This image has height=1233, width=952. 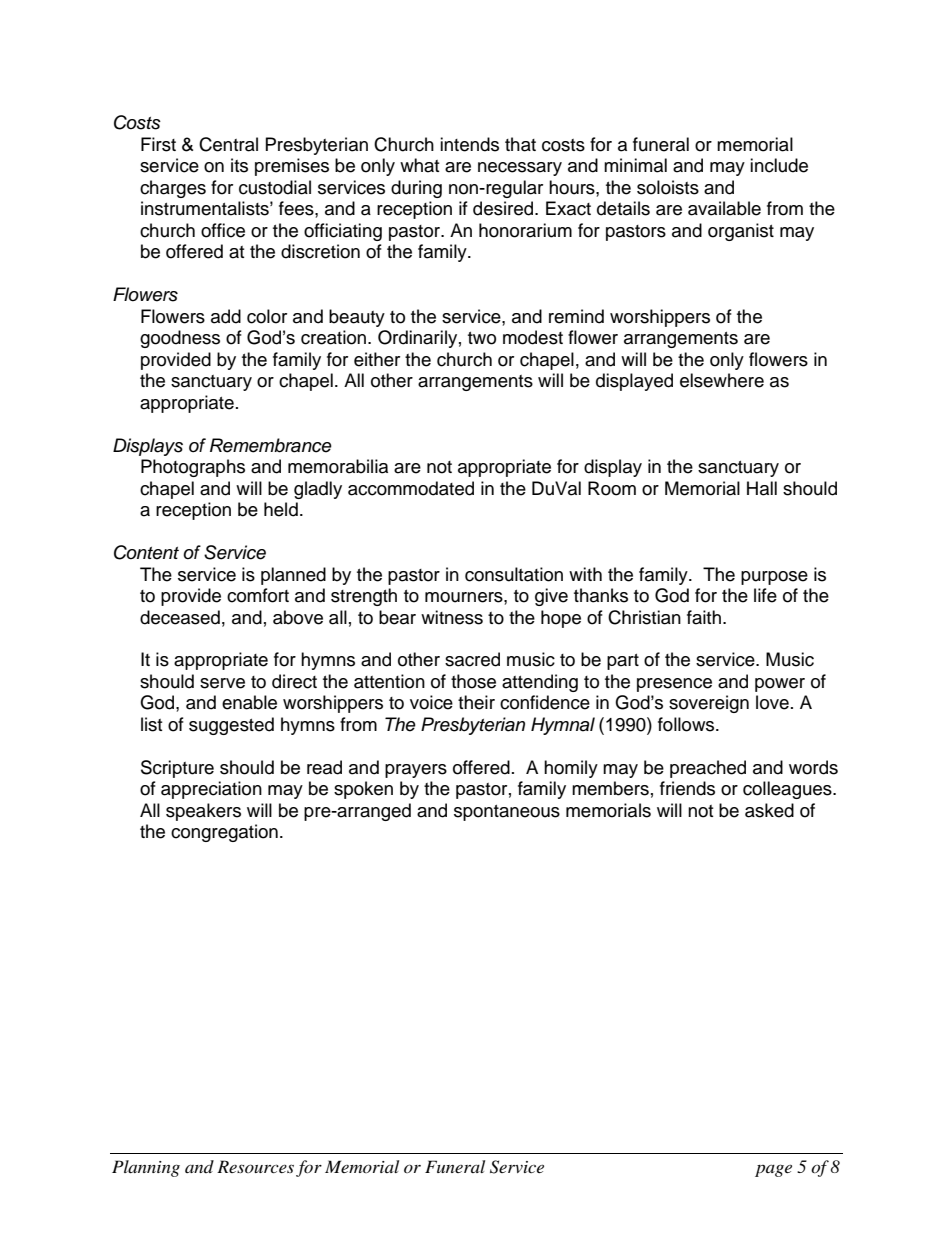 I want to click on power, so click(x=780, y=685).
